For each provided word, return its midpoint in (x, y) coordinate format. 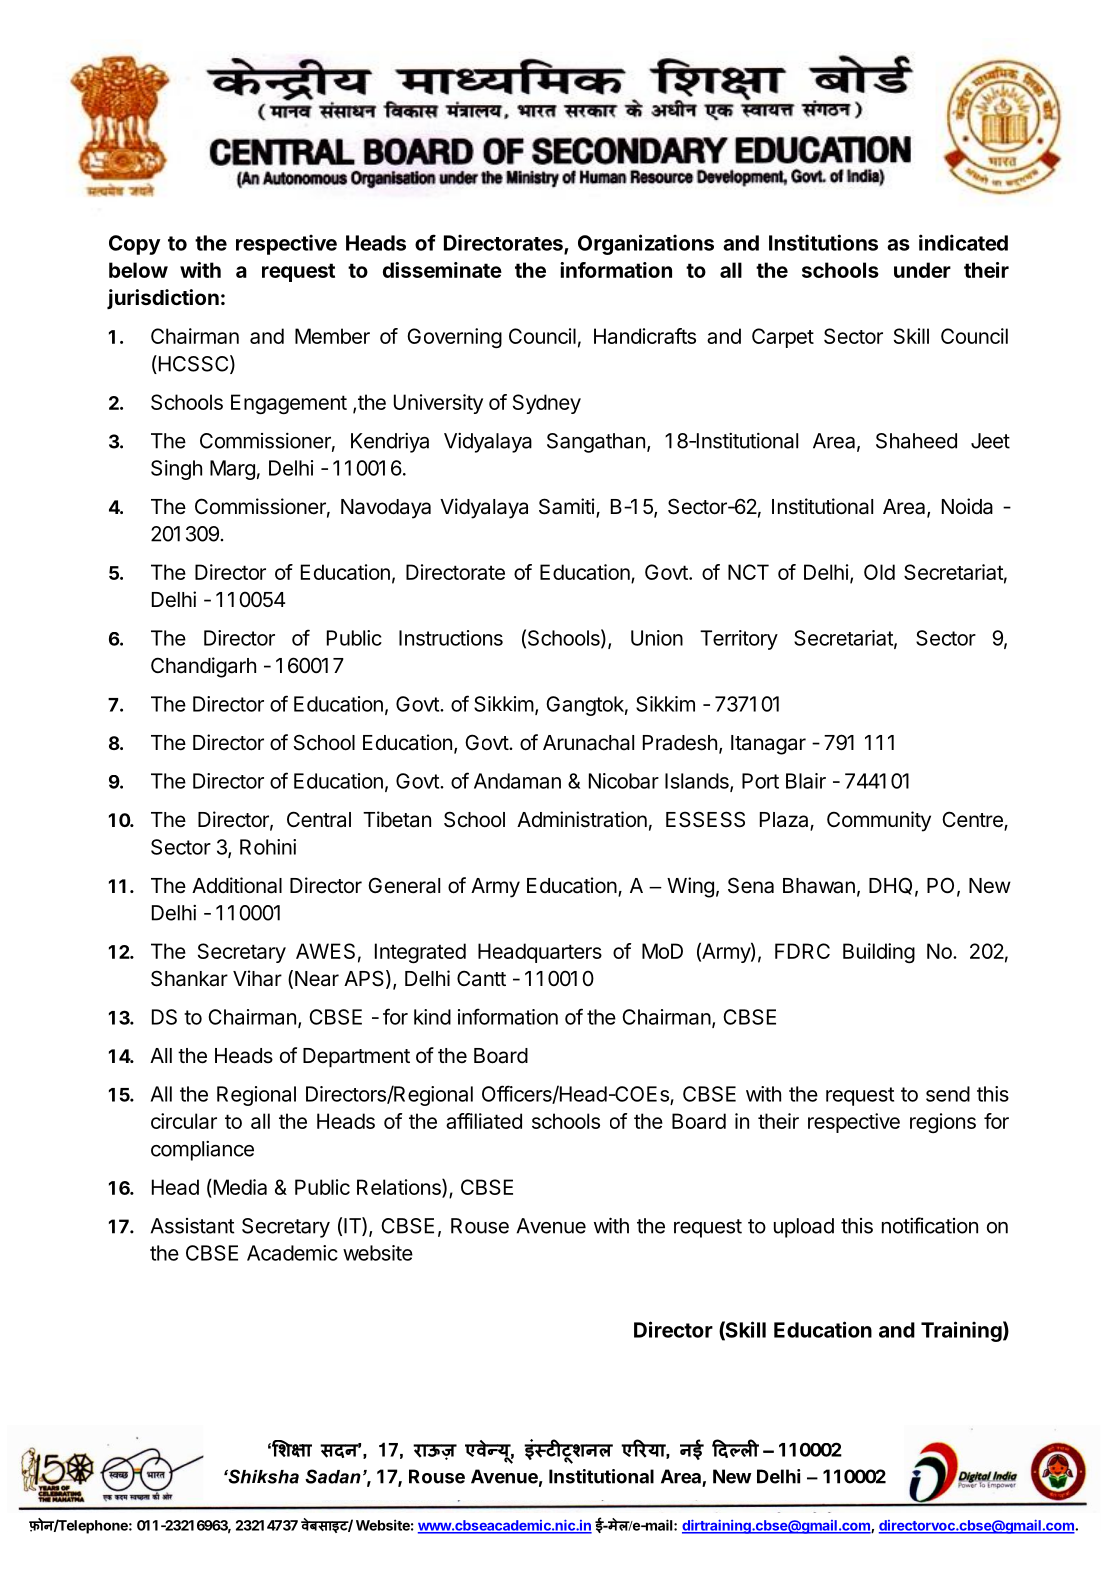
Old (879, 572)
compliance (202, 1151)
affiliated (484, 1121)
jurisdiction (163, 299)
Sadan (333, 1476)
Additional (237, 885)
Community (879, 821)
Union (657, 638)
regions (943, 1123)
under (922, 270)
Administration (582, 819)
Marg (232, 470)
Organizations (646, 244)
